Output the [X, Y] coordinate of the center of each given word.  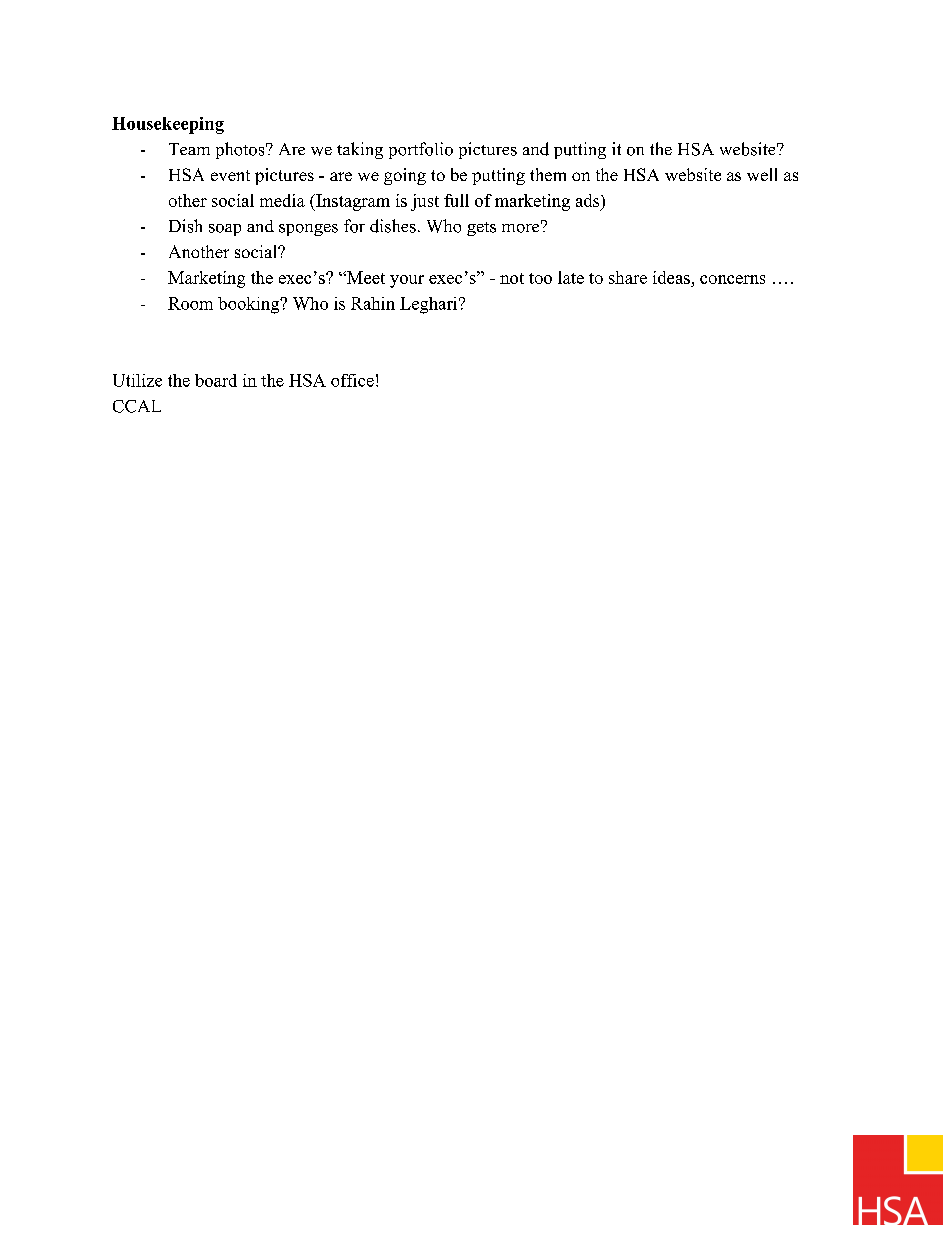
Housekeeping [168, 125]
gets [481, 229]
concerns [732, 279]
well [762, 174]
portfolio [421, 150]
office [352, 380]
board [216, 380]
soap [225, 230]
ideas [671, 277]
